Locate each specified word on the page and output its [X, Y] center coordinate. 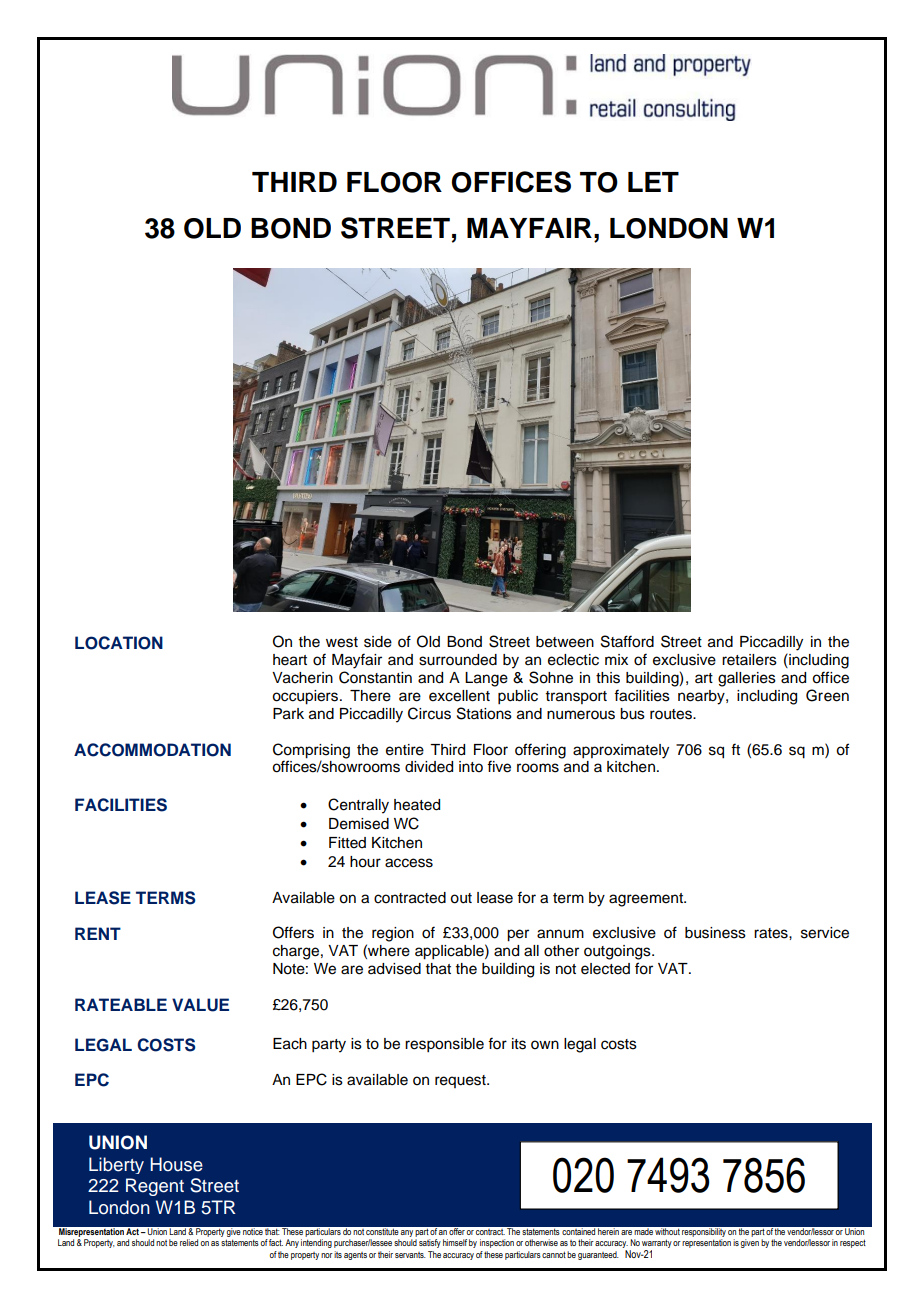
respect [853, 1243]
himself [455, 1242]
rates [772, 933]
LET [653, 182]
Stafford [627, 641]
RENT [98, 933]
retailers [749, 660]
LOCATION [119, 643]
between [565, 642]
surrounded [458, 660]
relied [189, 1242]
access [409, 863]
